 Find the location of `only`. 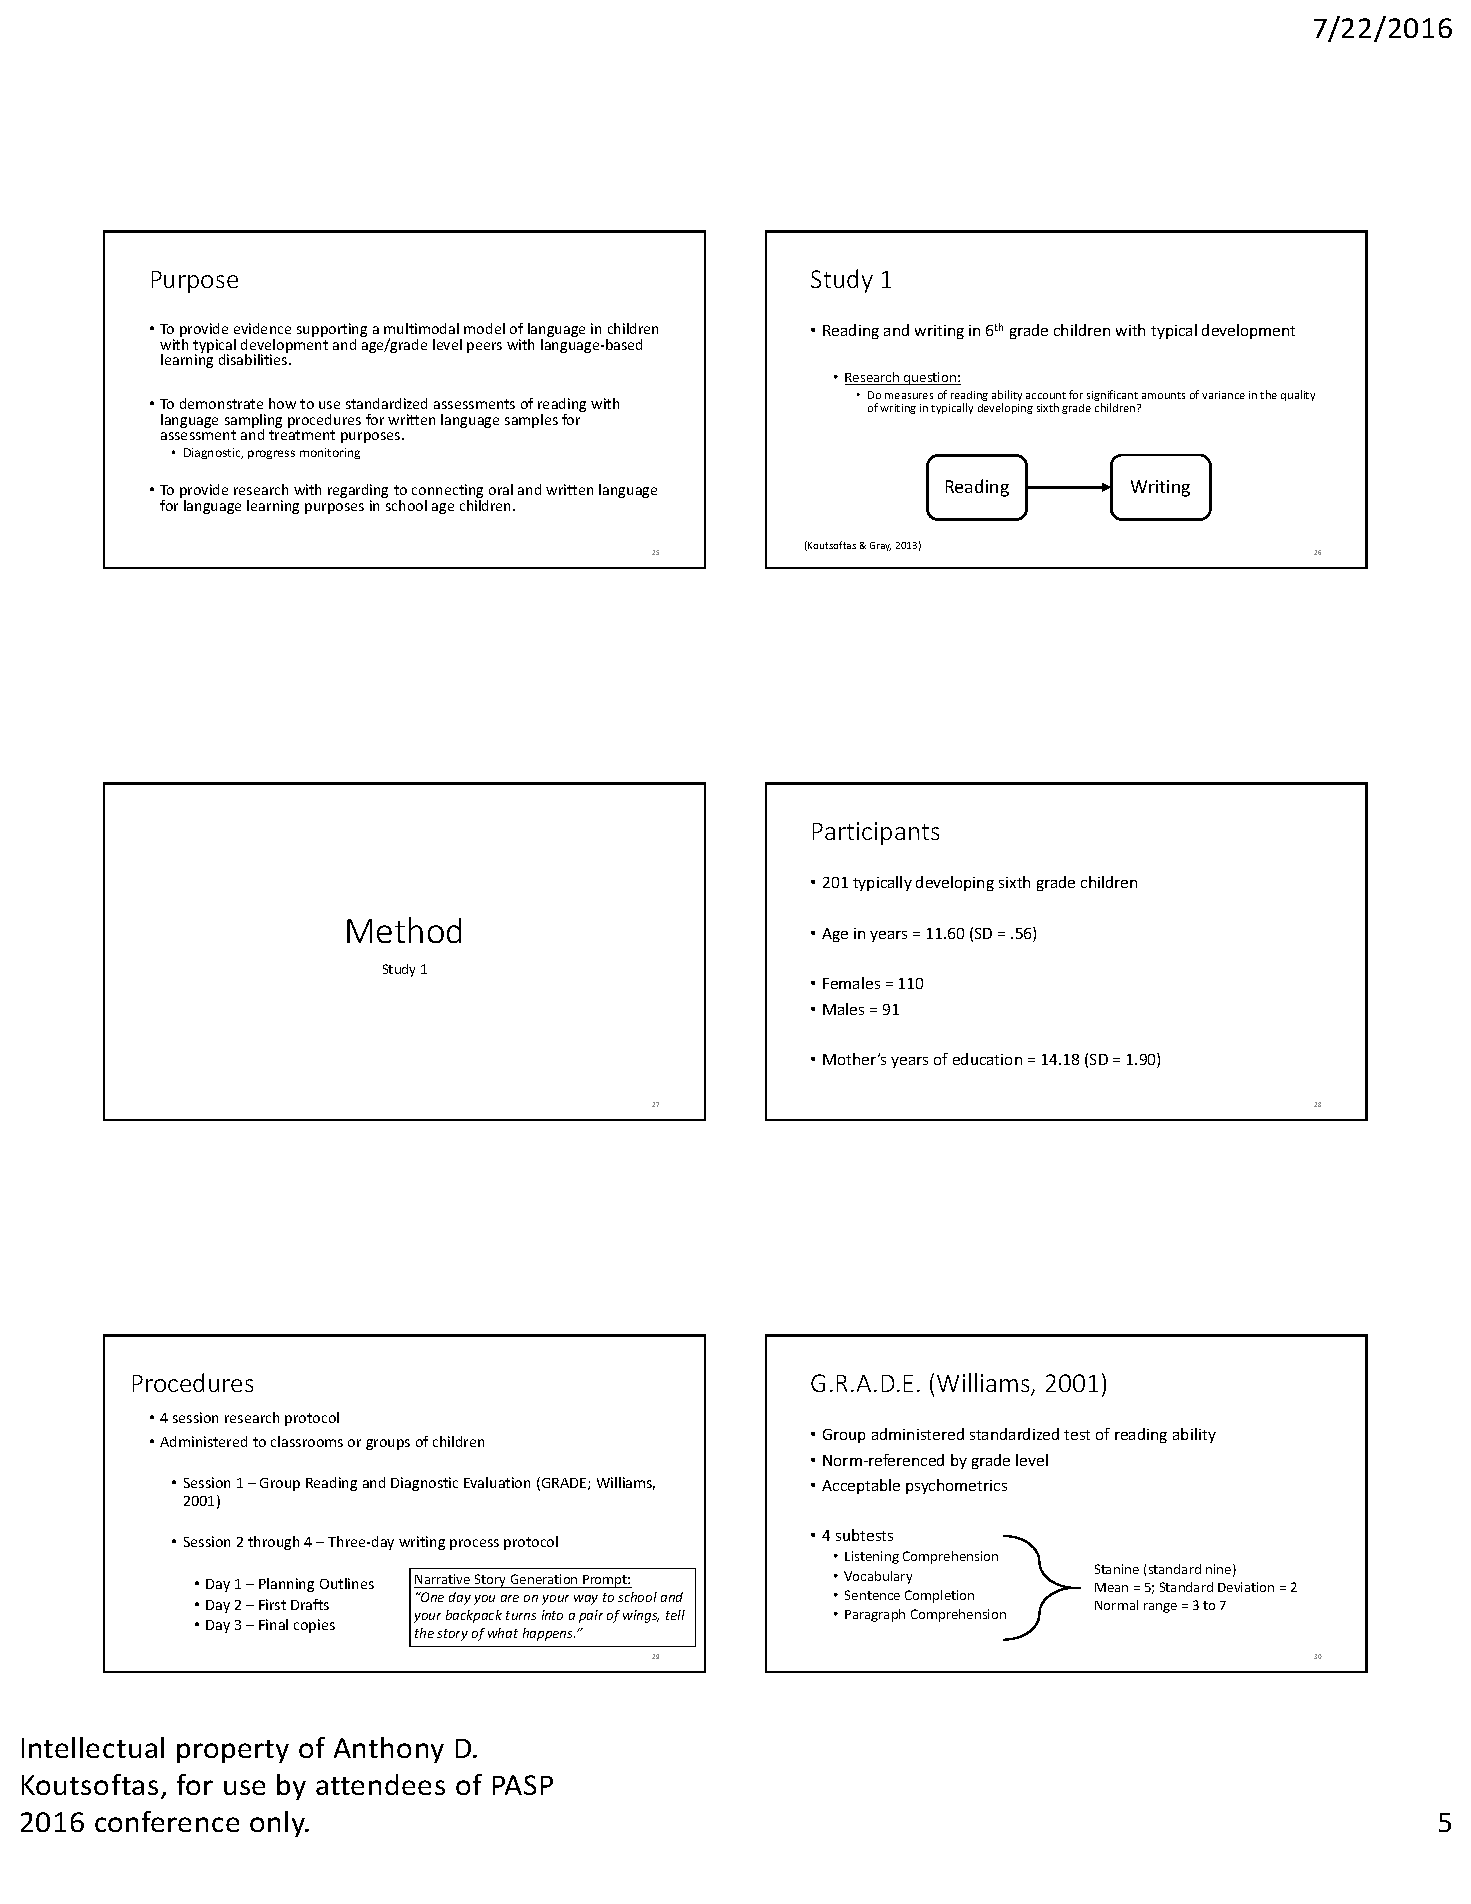

only is located at coordinates (278, 1824).
